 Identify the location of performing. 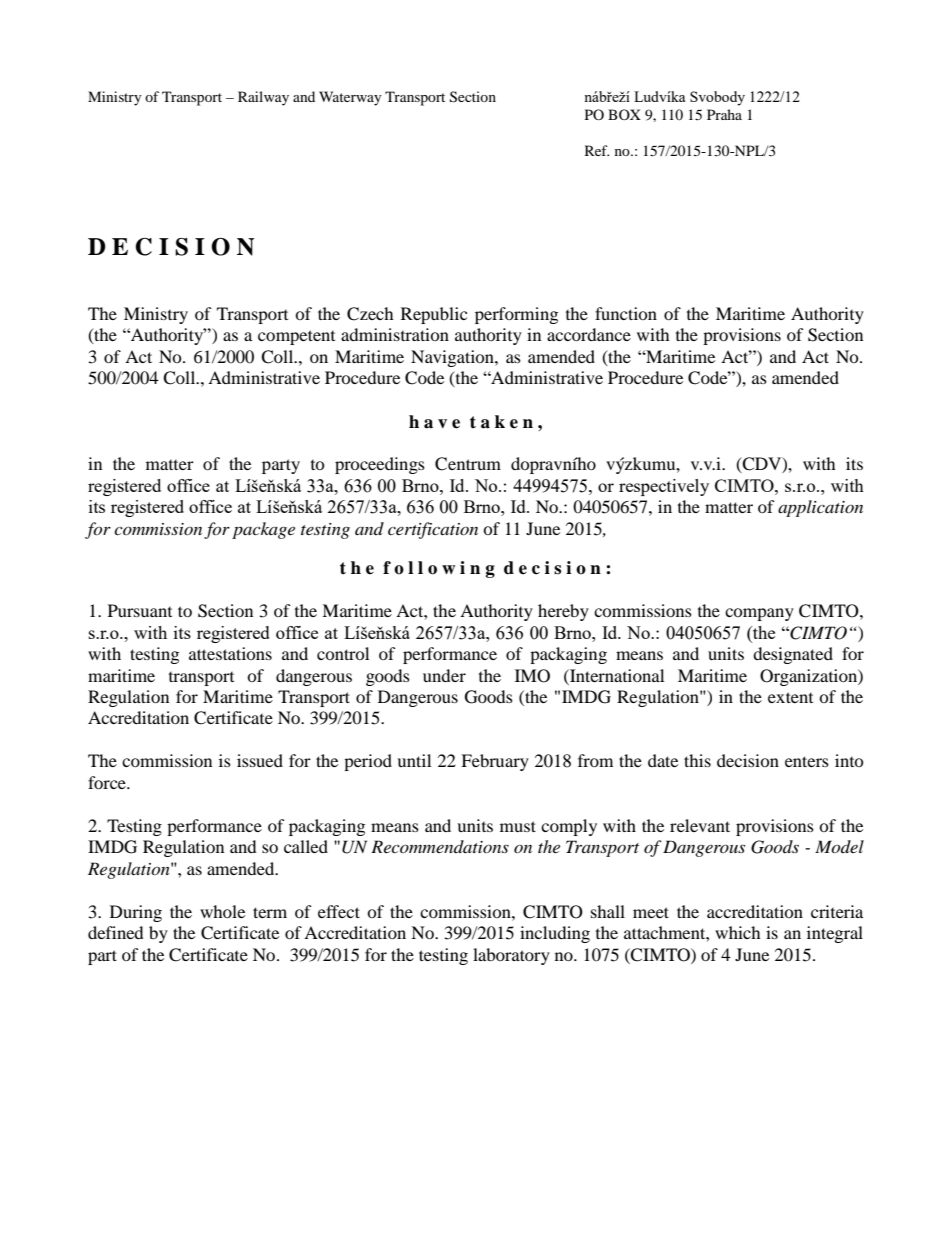
(516, 315).
